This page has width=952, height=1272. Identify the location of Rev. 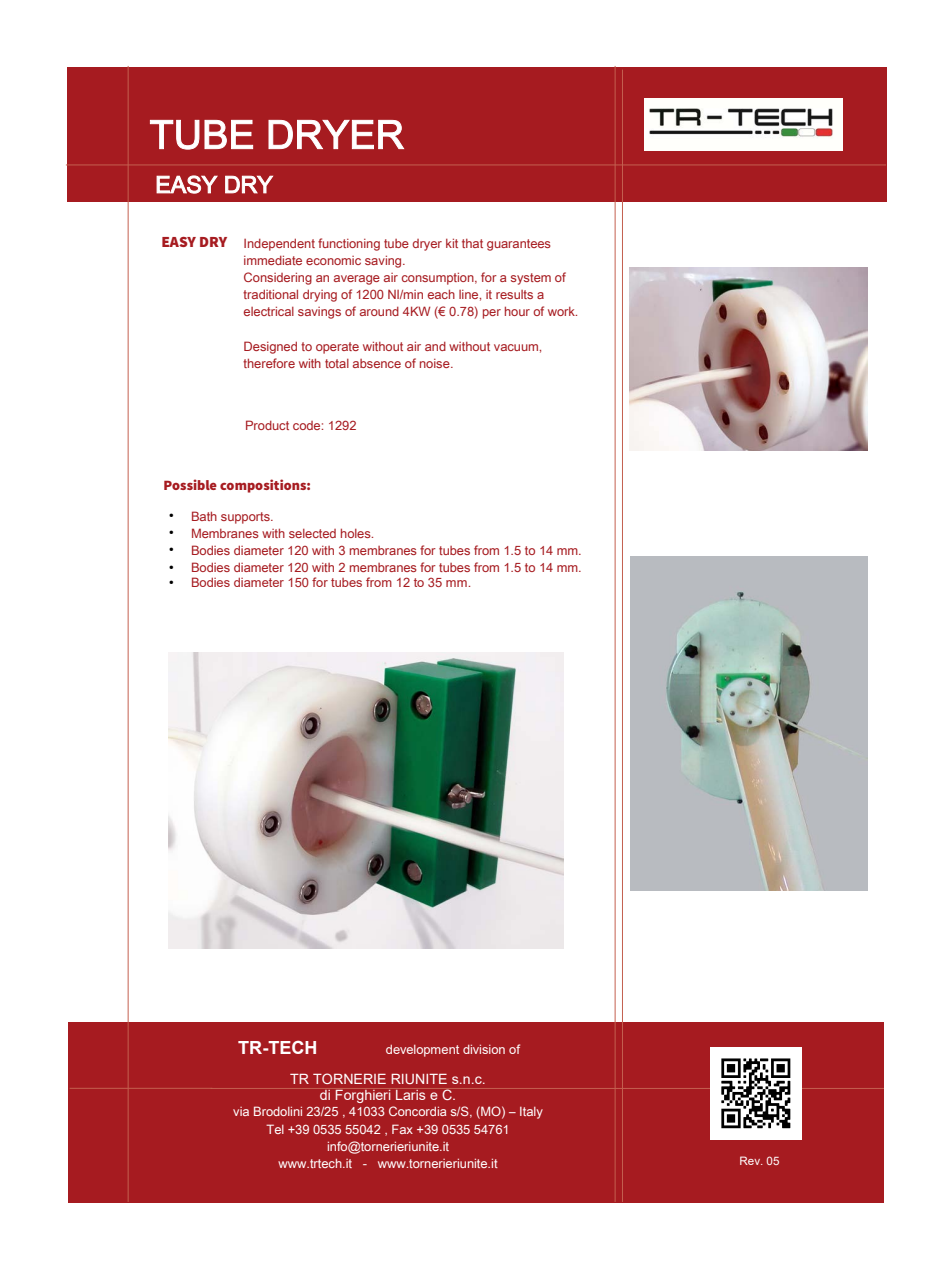
(751, 1160).
